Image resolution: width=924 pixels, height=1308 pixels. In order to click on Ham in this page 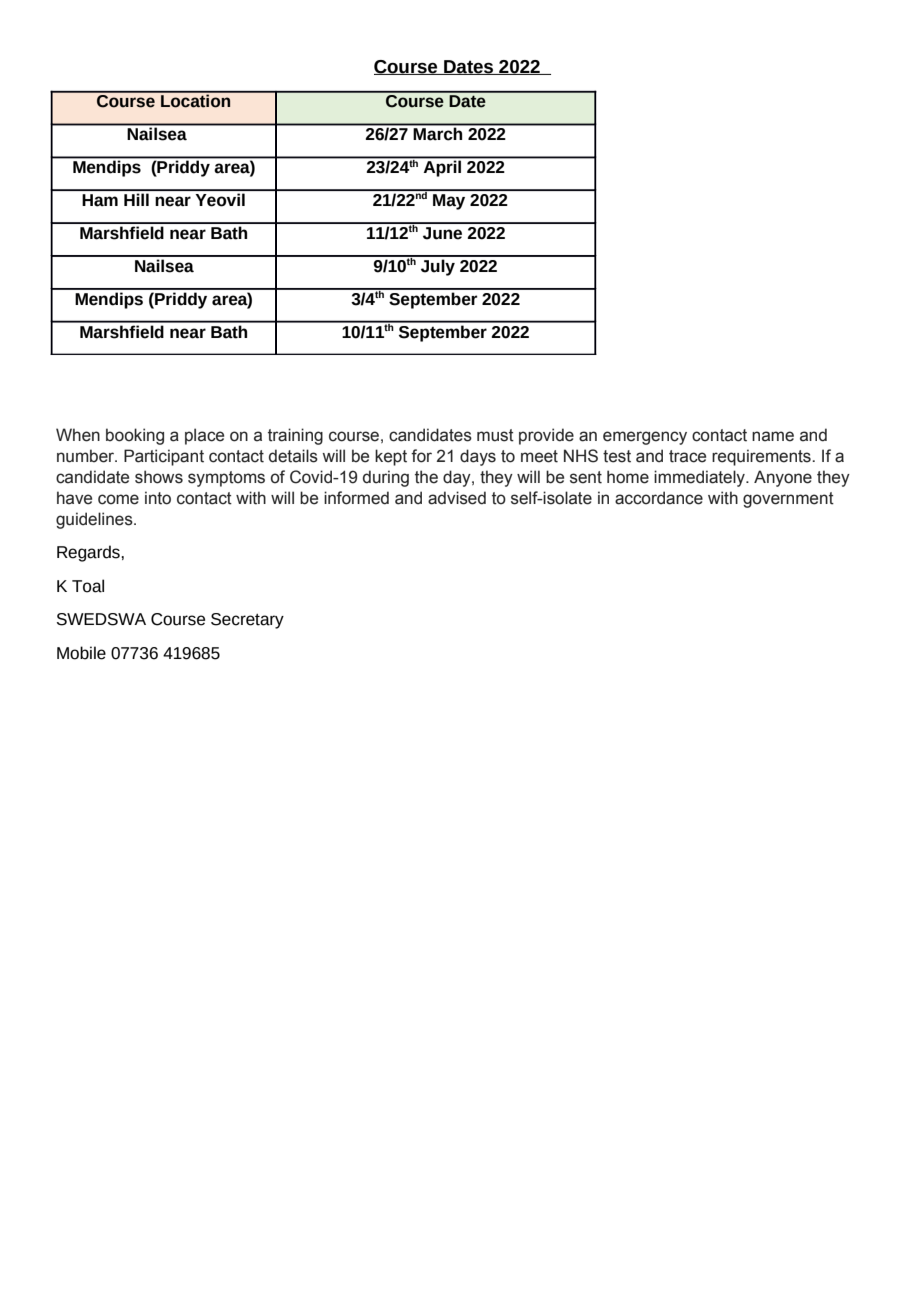, I will do `click(100, 200)`.
